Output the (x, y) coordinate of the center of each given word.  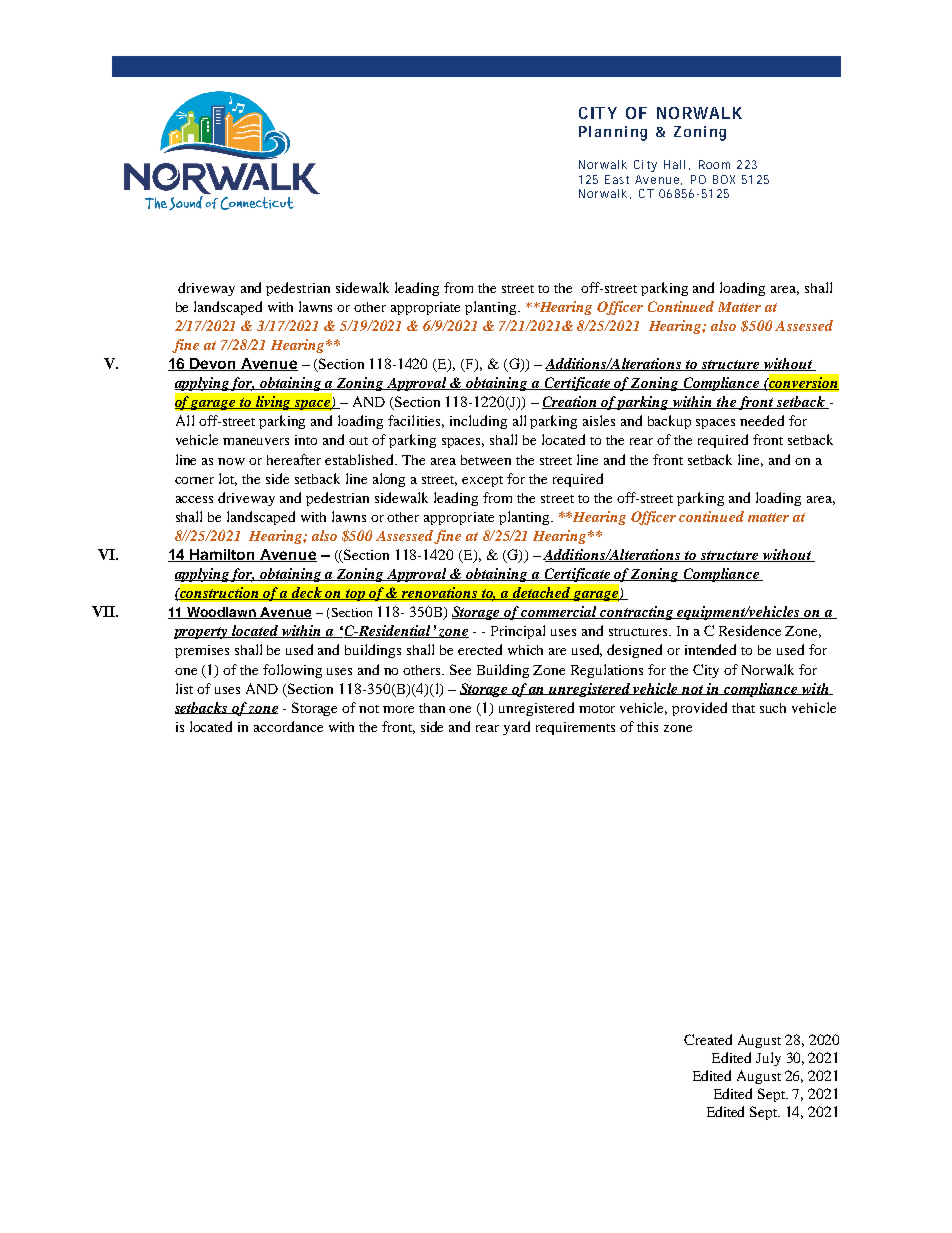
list (184, 688)
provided (699, 709)
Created (708, 1039)
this (647, 727)
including (478, 422)
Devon (213, 364)
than (432, 708)
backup (669, 422)
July (768, 1059)
